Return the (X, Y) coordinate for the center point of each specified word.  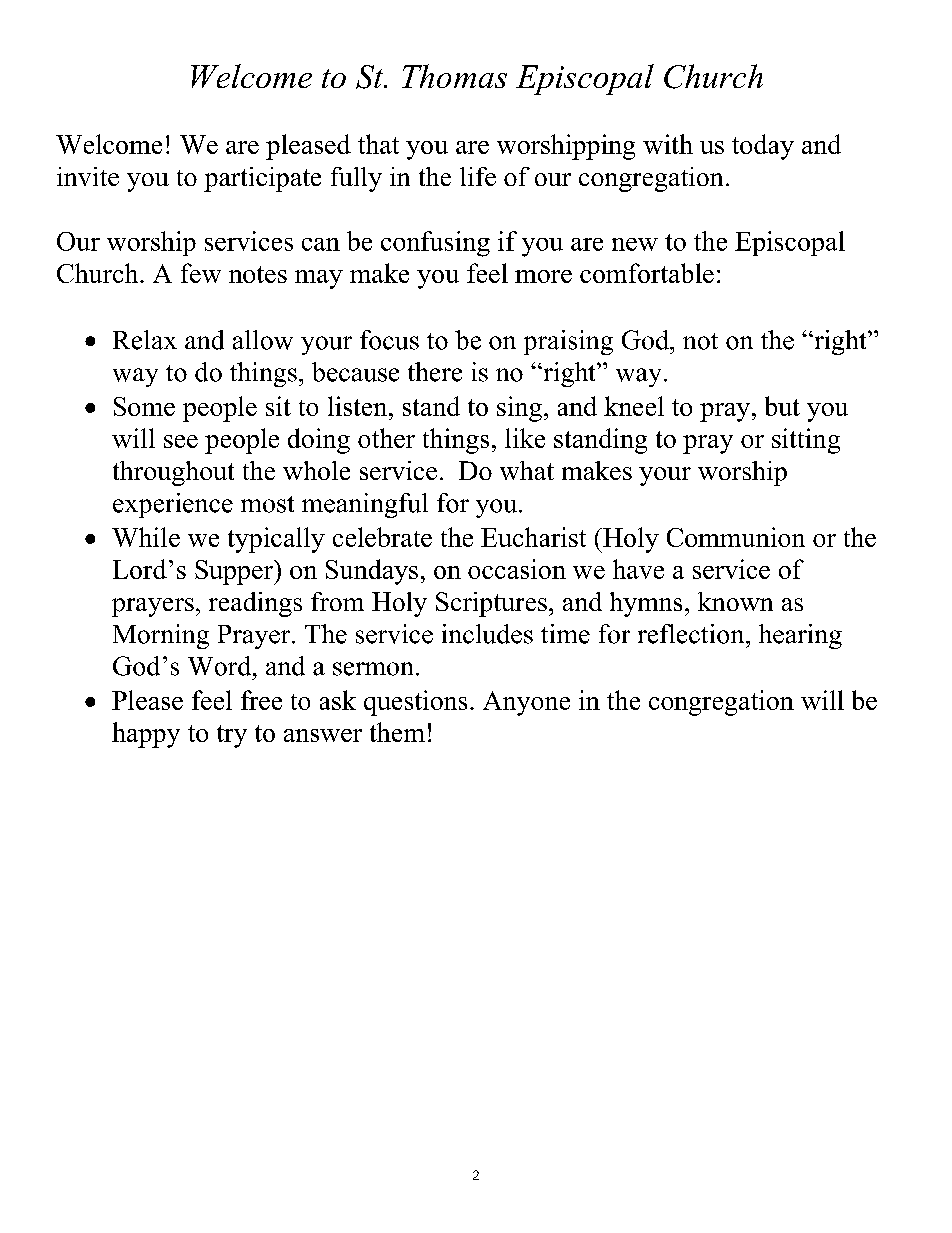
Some (144, 406)
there (435, 372)
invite (88, 176)
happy (146, 735)
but (782, 406)
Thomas (454, 76)
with (668, 144)
